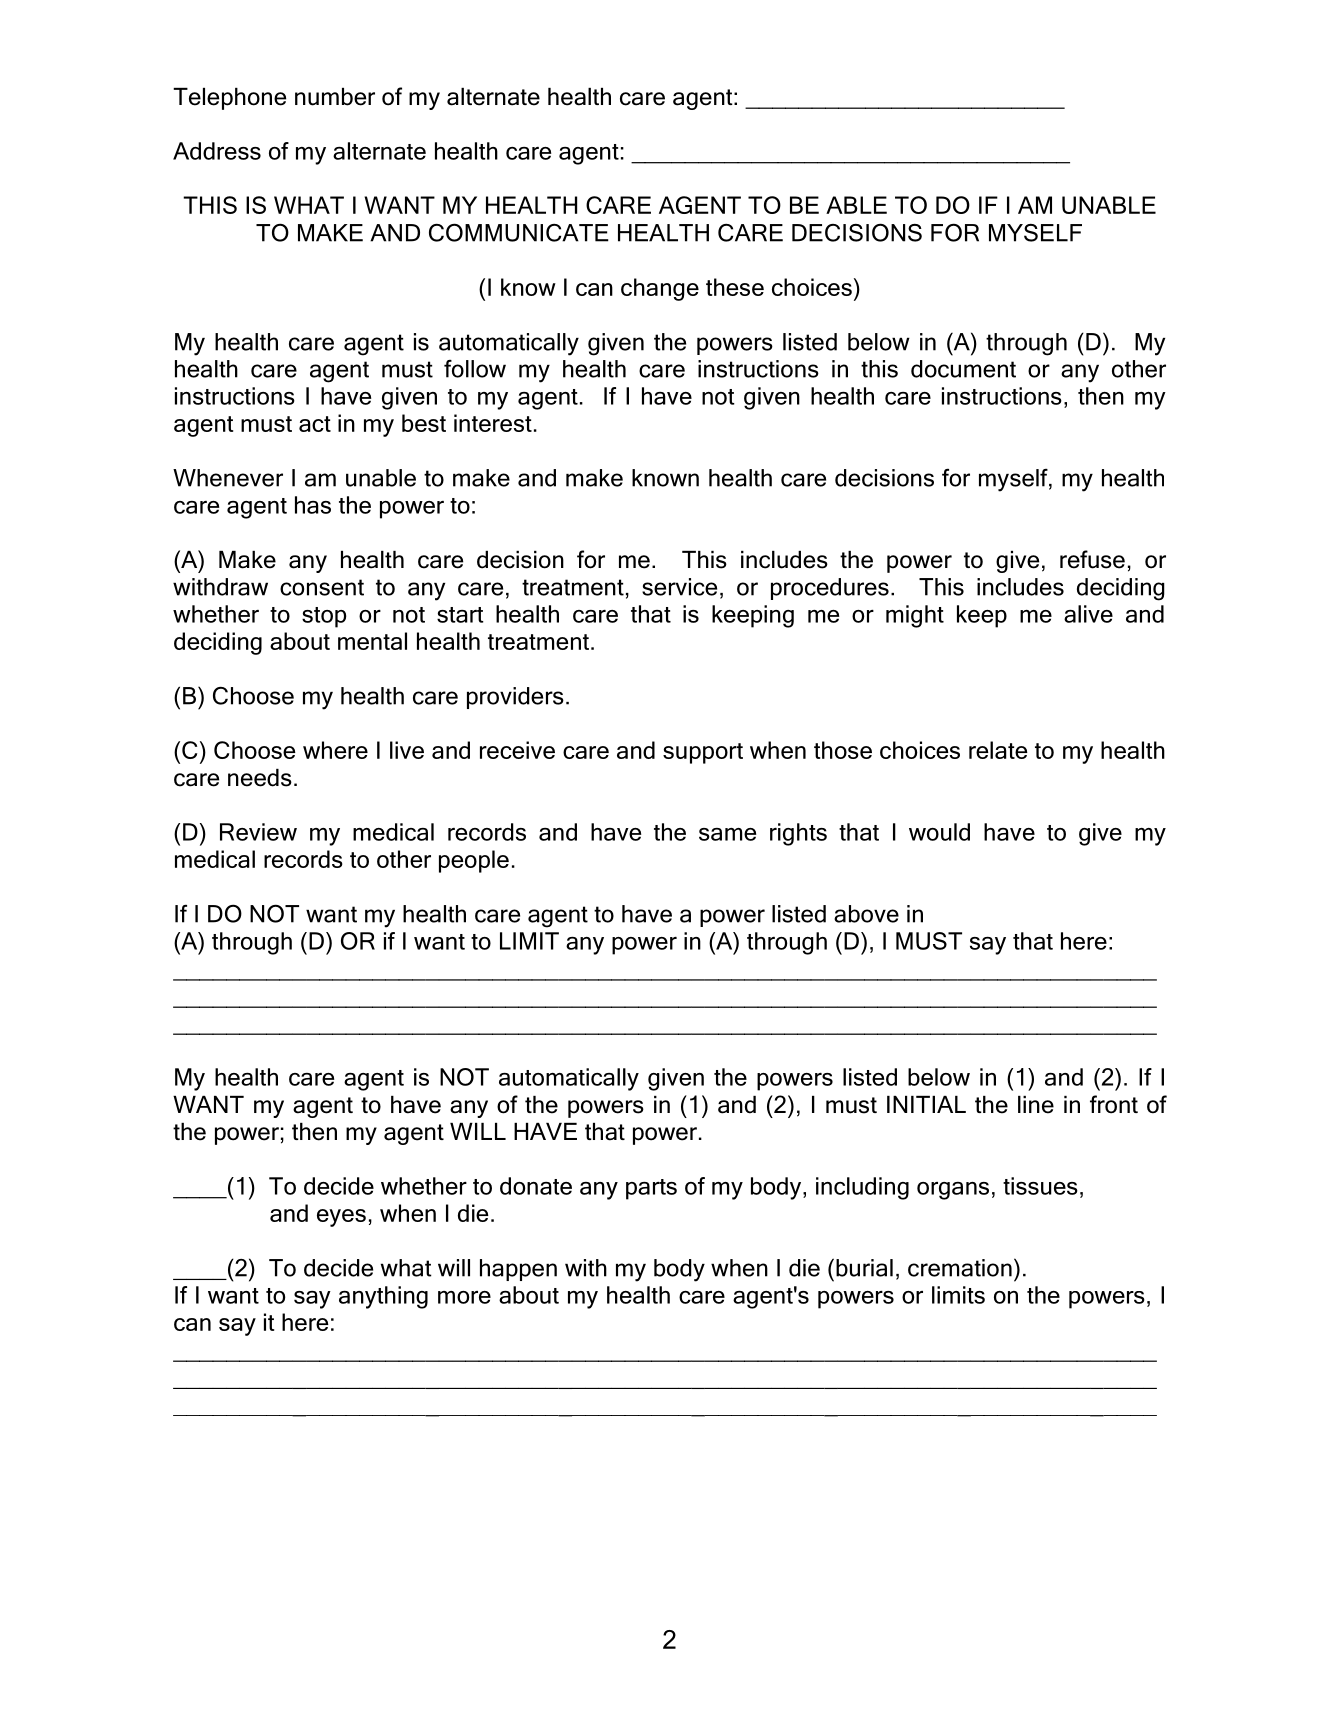 The height and width of the screenshot is (1733, 1339). I want to click on cremation, so click(960, 1268).
